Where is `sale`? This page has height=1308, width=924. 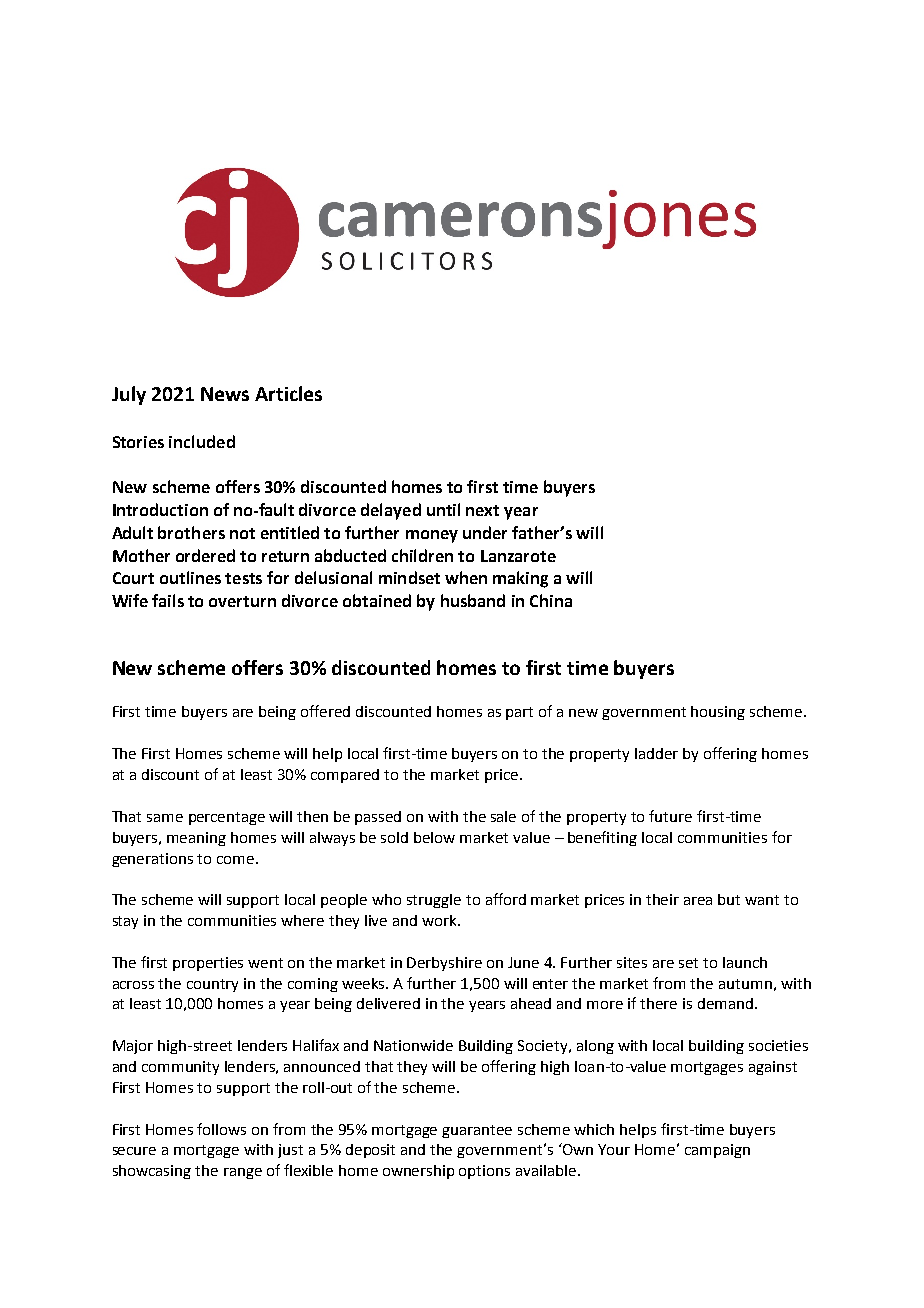 sale is located at coordinates (503, 816).
